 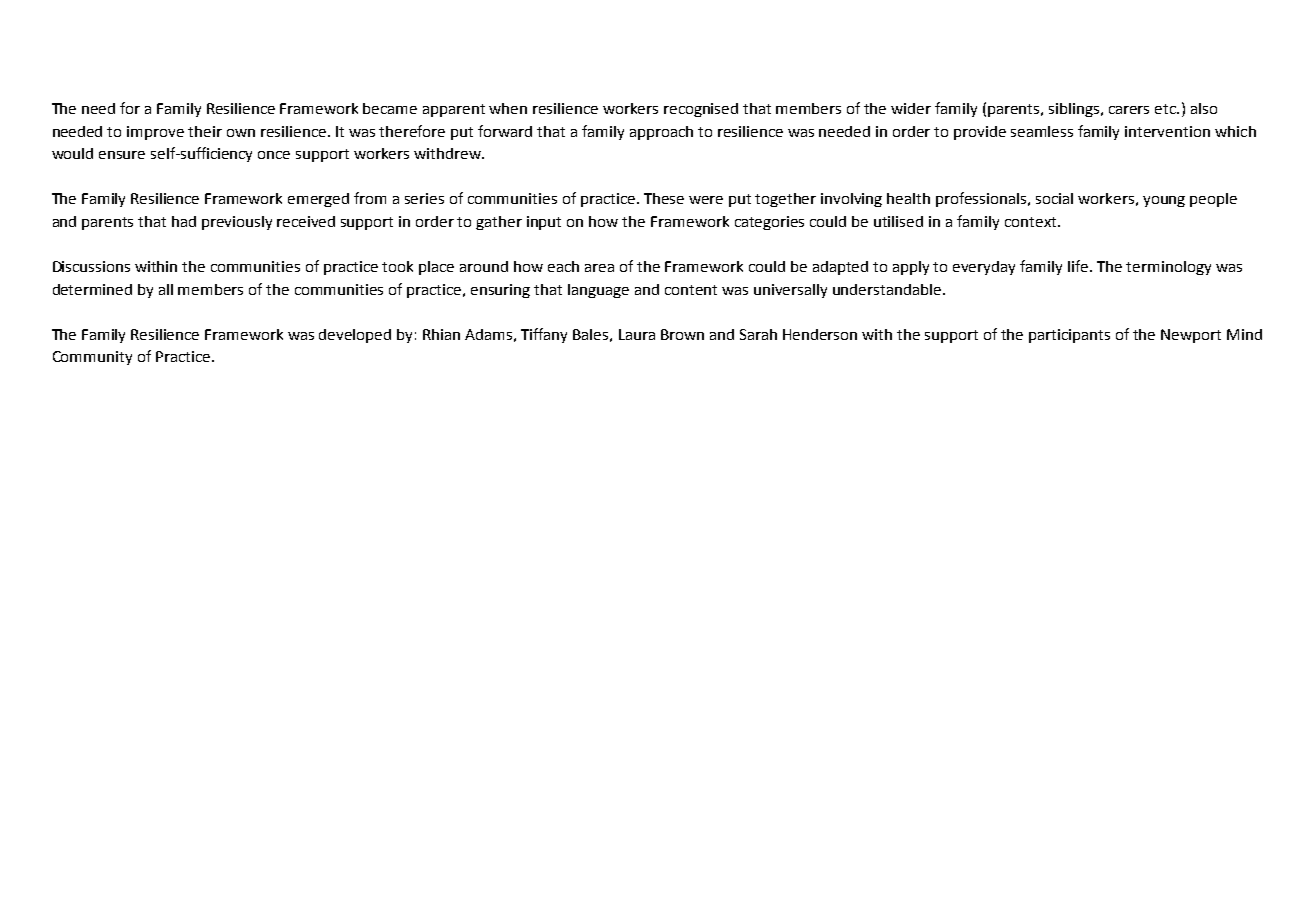 I want to click on their, so click(x=205, y=131).
